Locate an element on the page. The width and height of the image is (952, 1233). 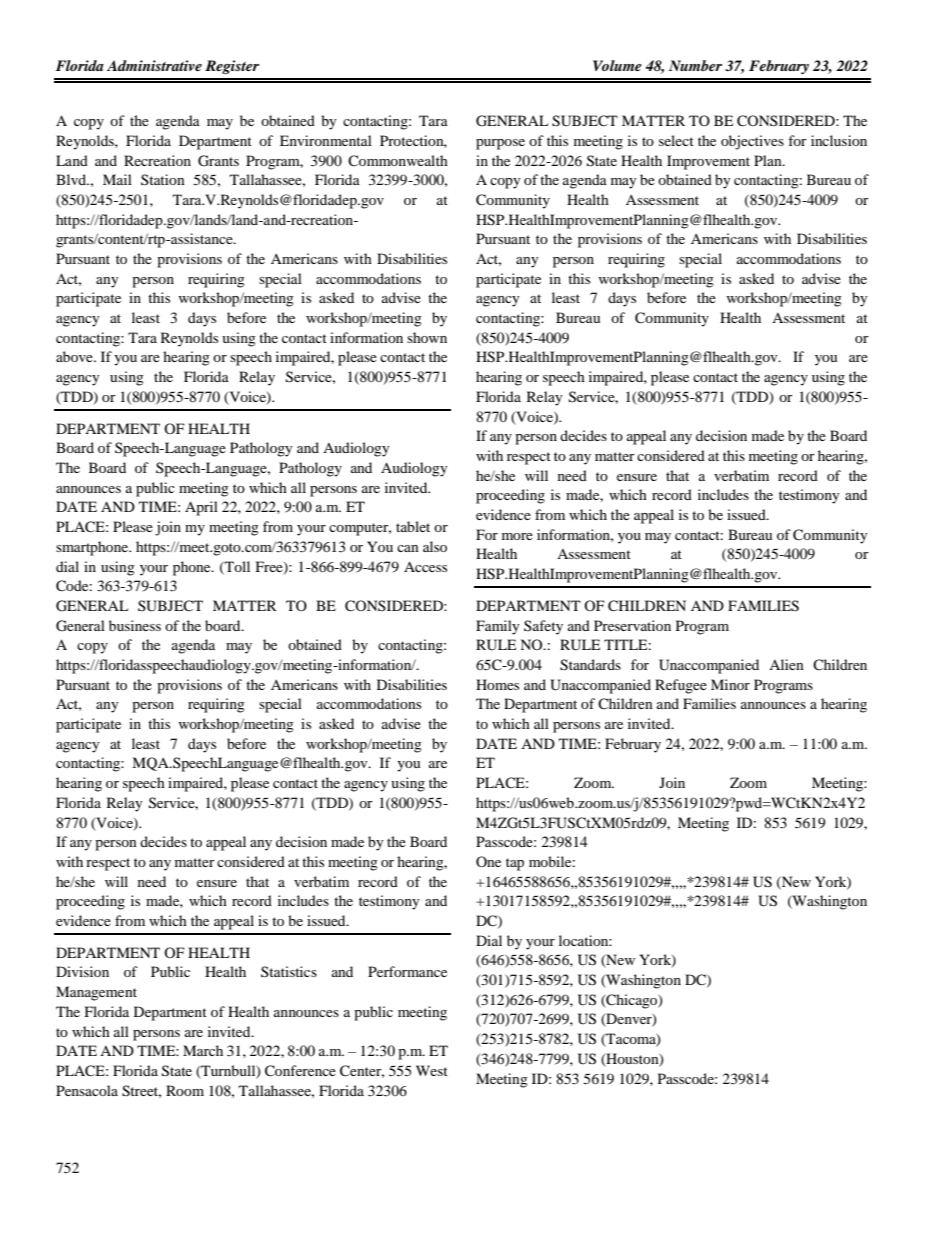
Preservation is located at coordinates (632, 625).
